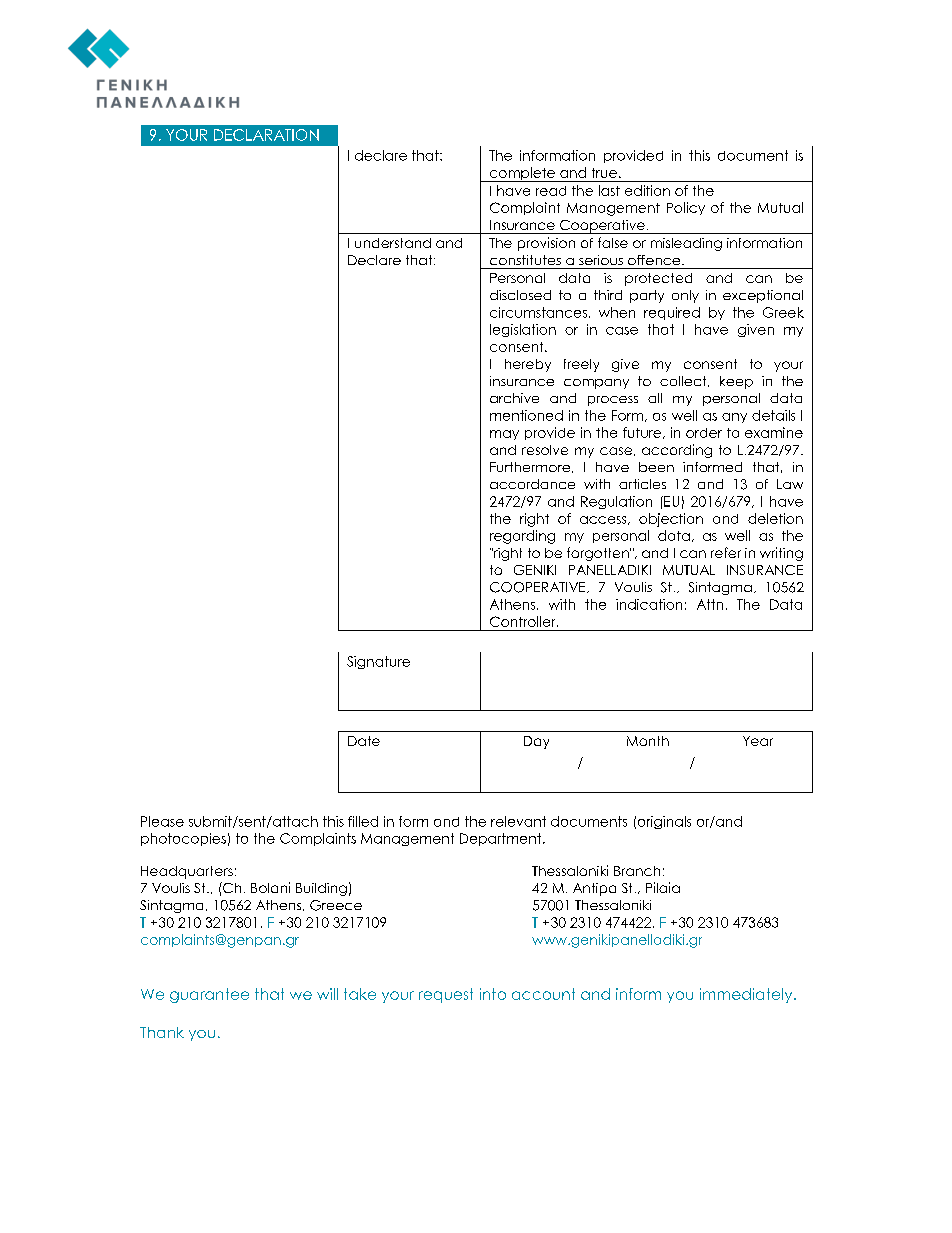  What do you see at coordinates (710, 604) in the screenshot?
I see `Attn` at bounding box center [710, 604].
